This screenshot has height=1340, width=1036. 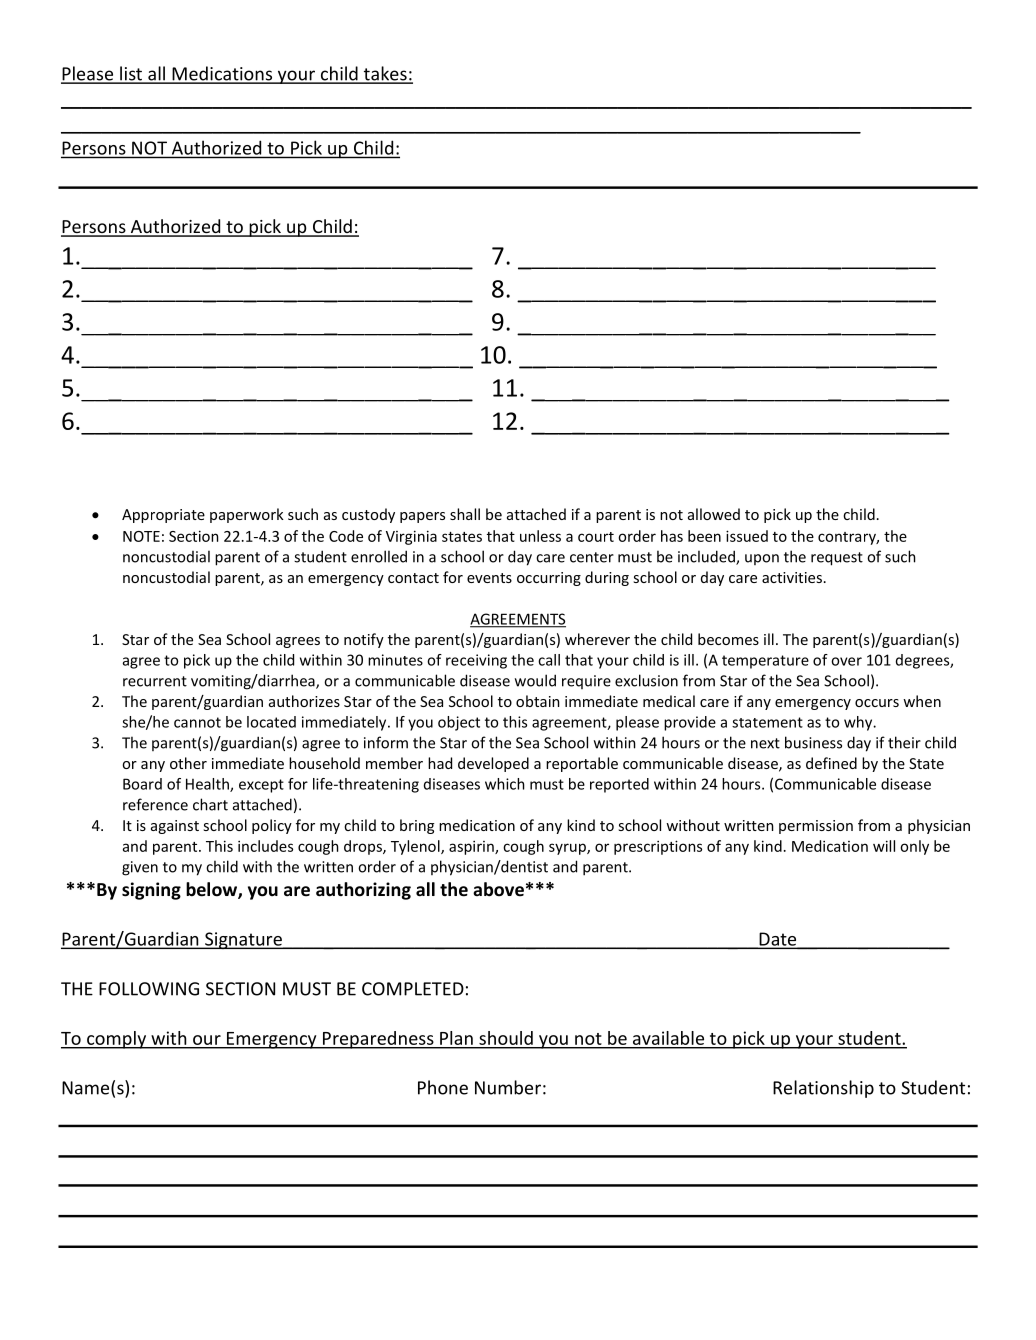 I want to click on activities, so click(x=792, y=577).
